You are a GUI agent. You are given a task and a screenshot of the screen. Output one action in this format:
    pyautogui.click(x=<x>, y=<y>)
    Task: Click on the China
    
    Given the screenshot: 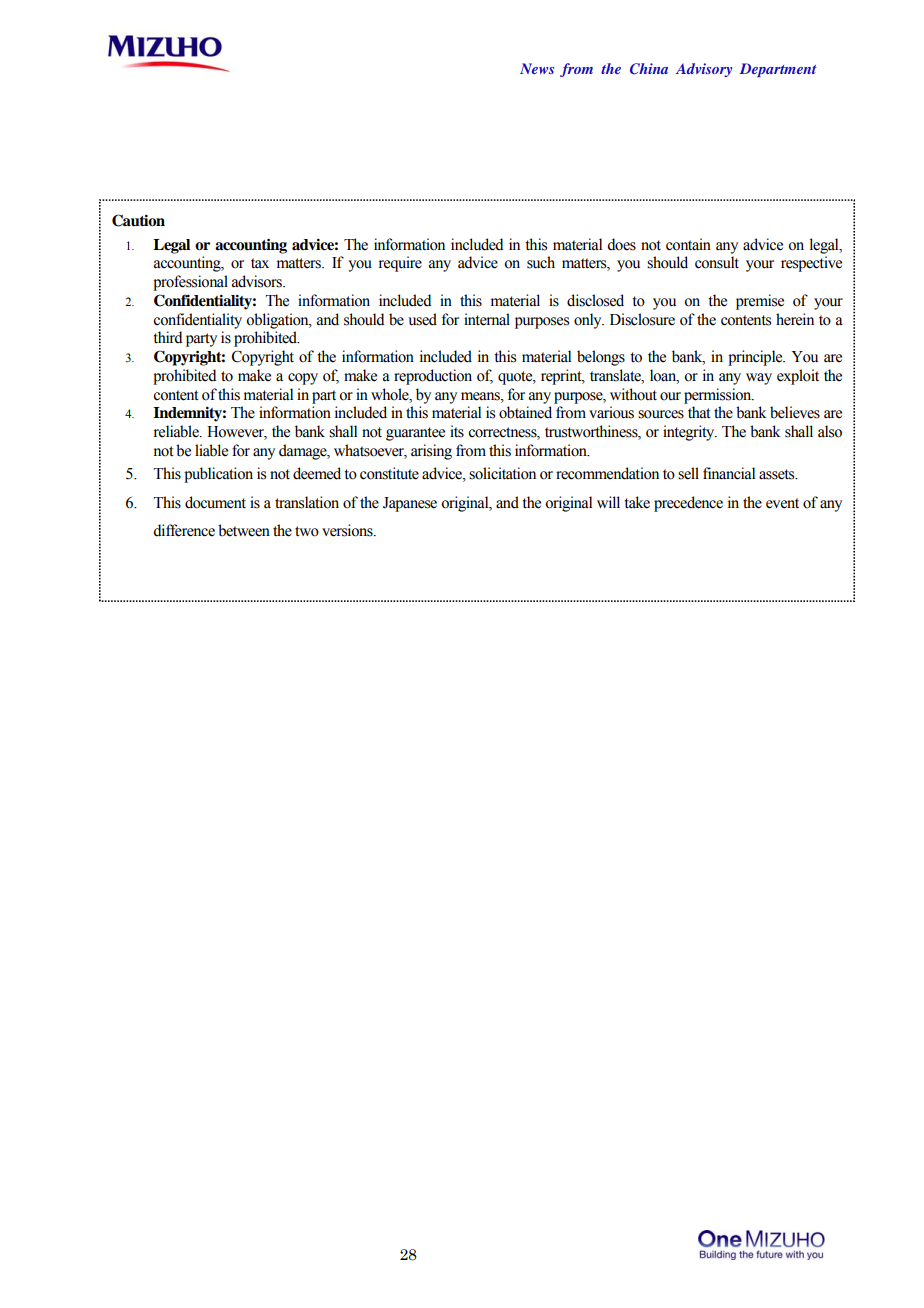 What is the action you would take?
    pyautogui.click(x=649, y=68)
